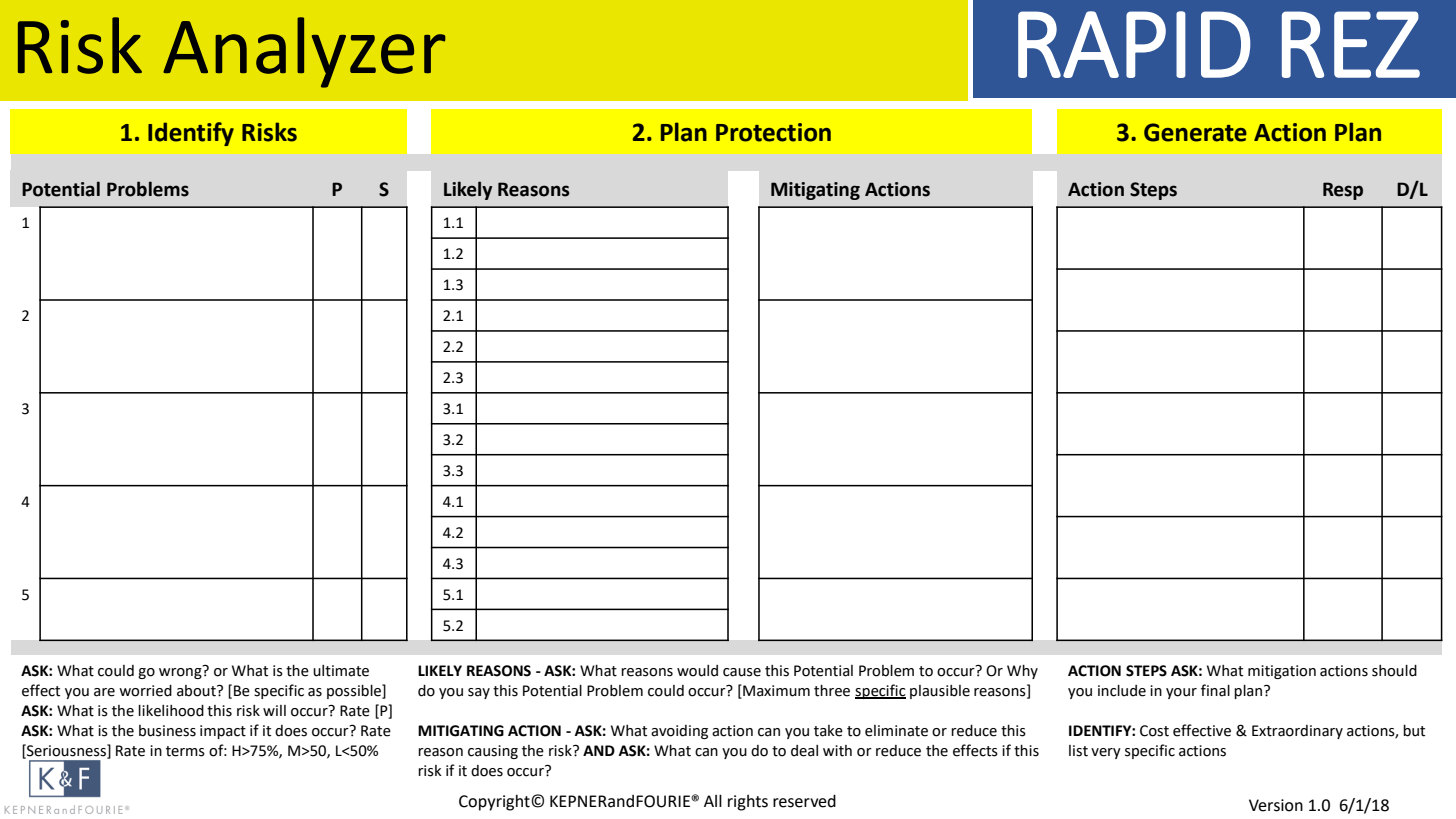 This document has height=819, width=1456. What do you see at coordinates (185, 751) in the document?
I see `terms` at bounding box center [185, 751].
